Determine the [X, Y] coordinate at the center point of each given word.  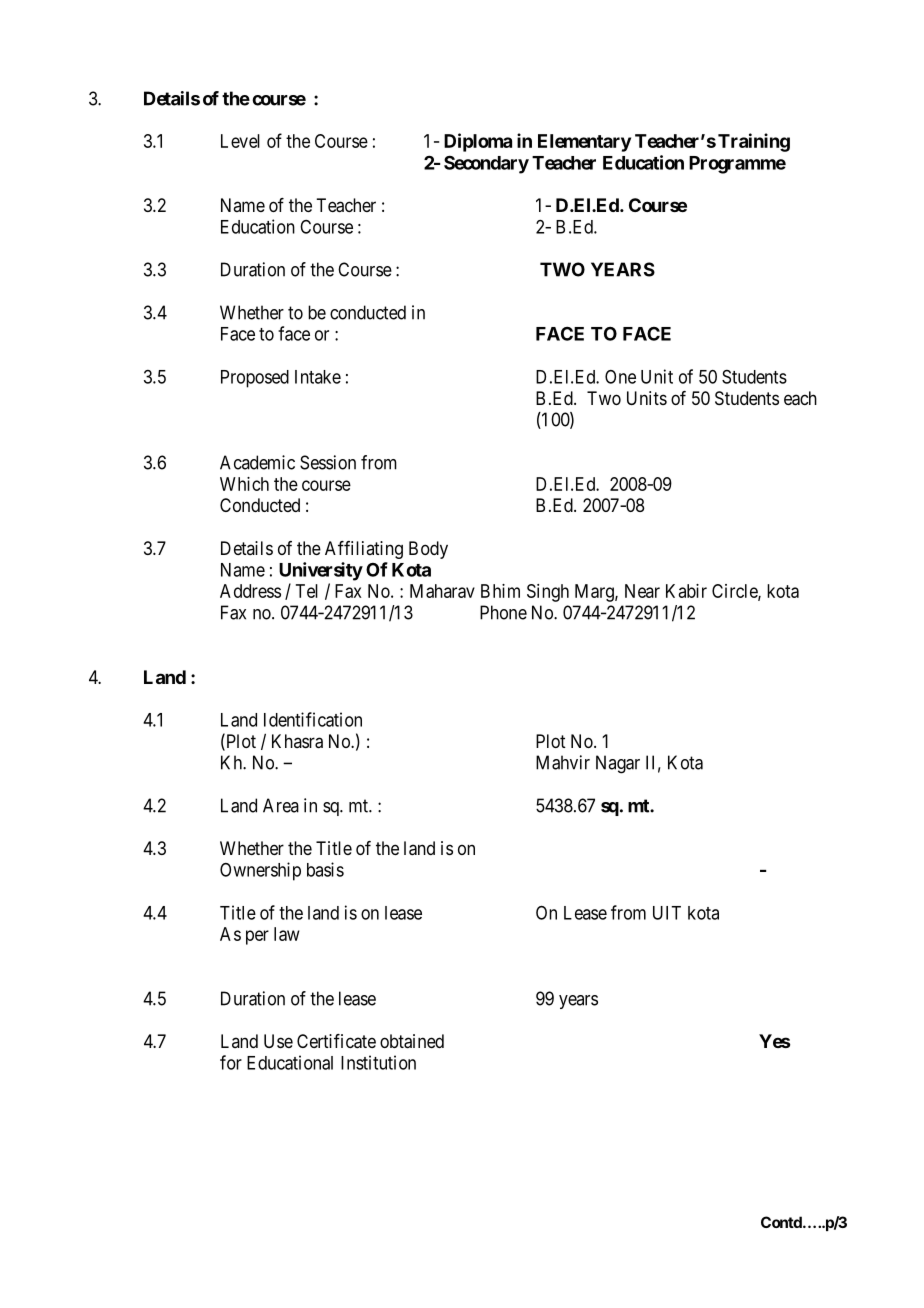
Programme [737, 165]
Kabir [686, 591]
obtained [412, 1041]
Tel [307, 591]
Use [278, 1041]
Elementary [584, 143]
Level [240, 141]
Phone [503, 612]
